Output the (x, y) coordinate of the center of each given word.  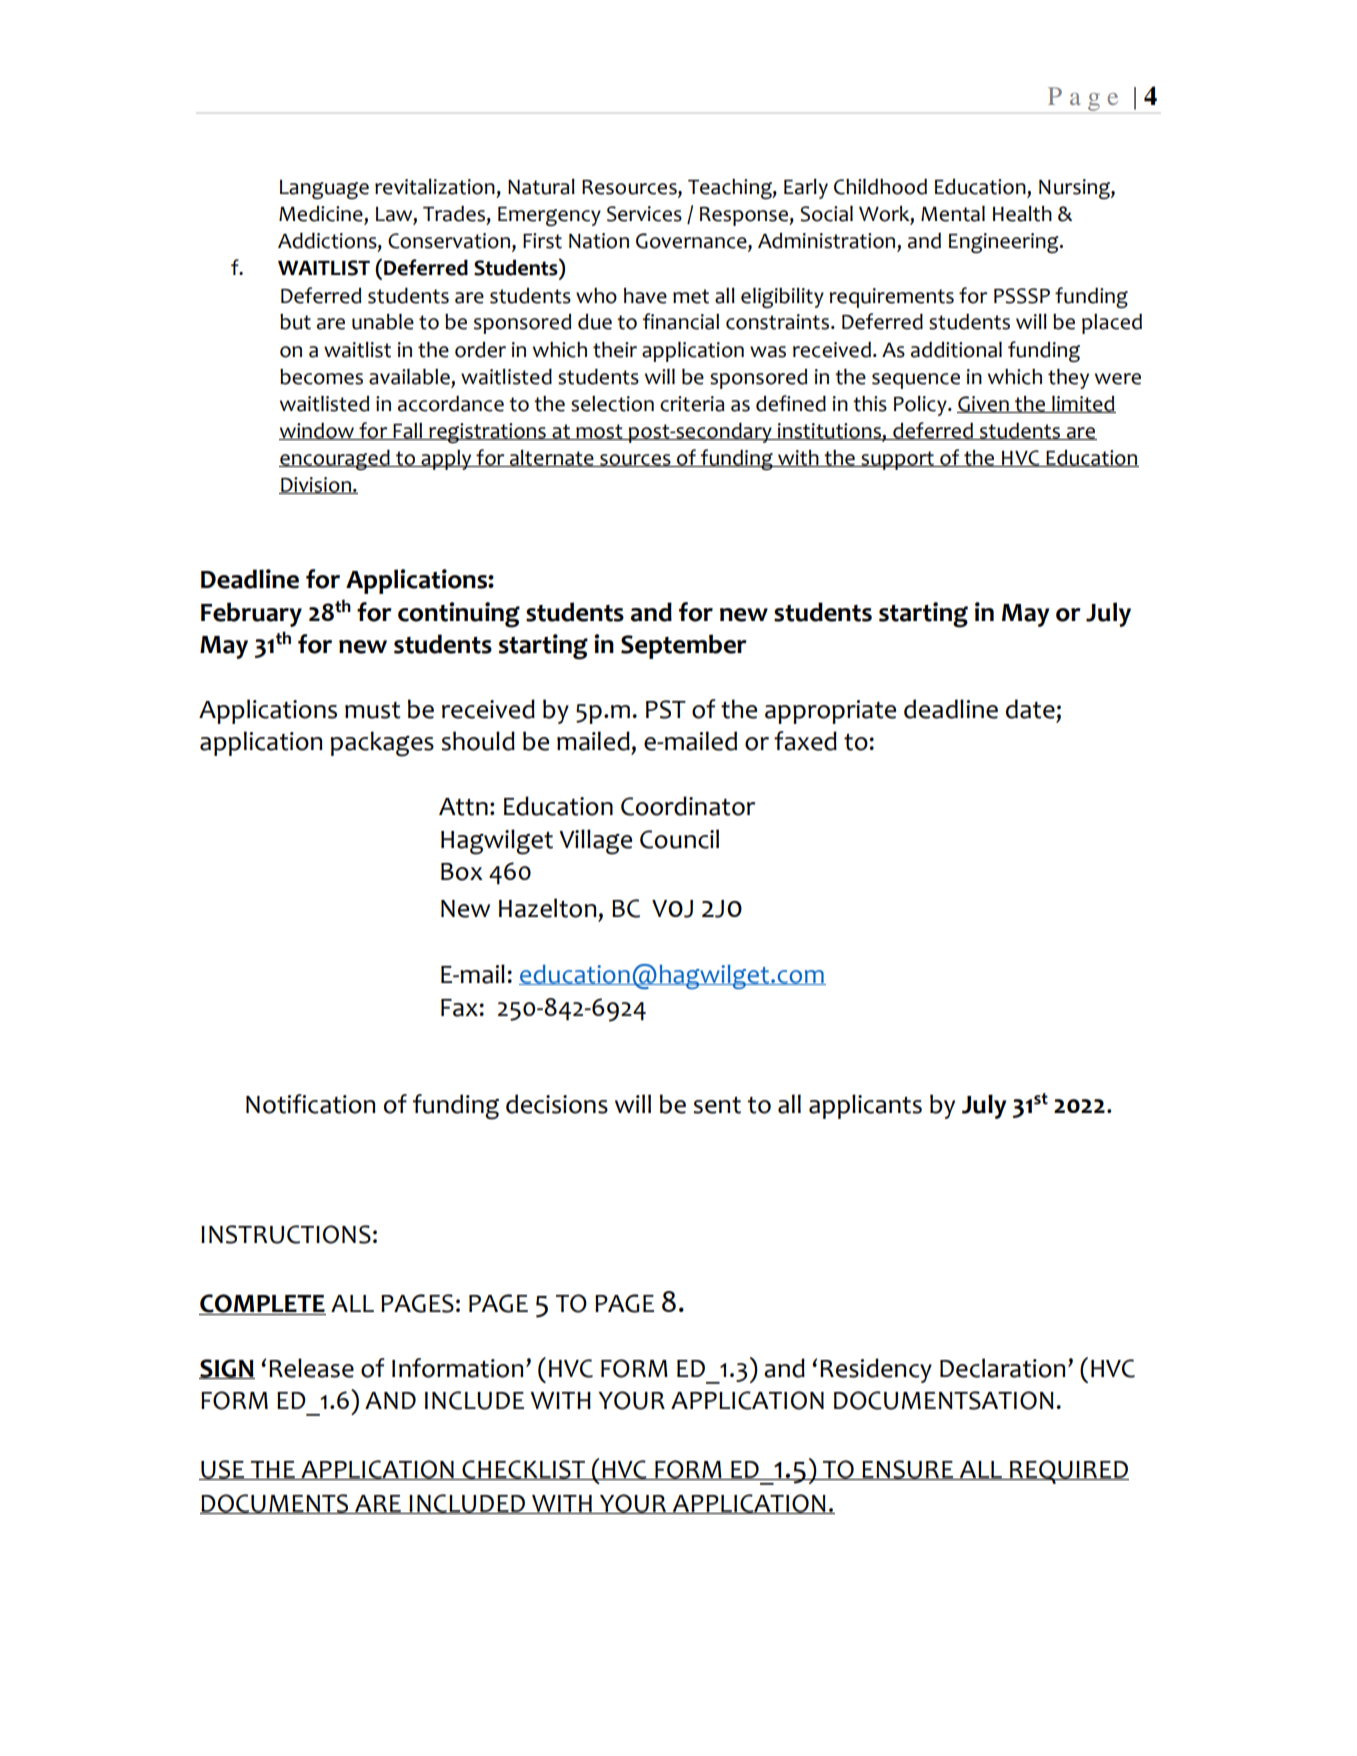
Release (311, 1368)
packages (382, 744)
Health (1022, 214)
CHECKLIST (524, 1470)
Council (679, 839)
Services (644, 214)
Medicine (322, 215)
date (1030, 709)
